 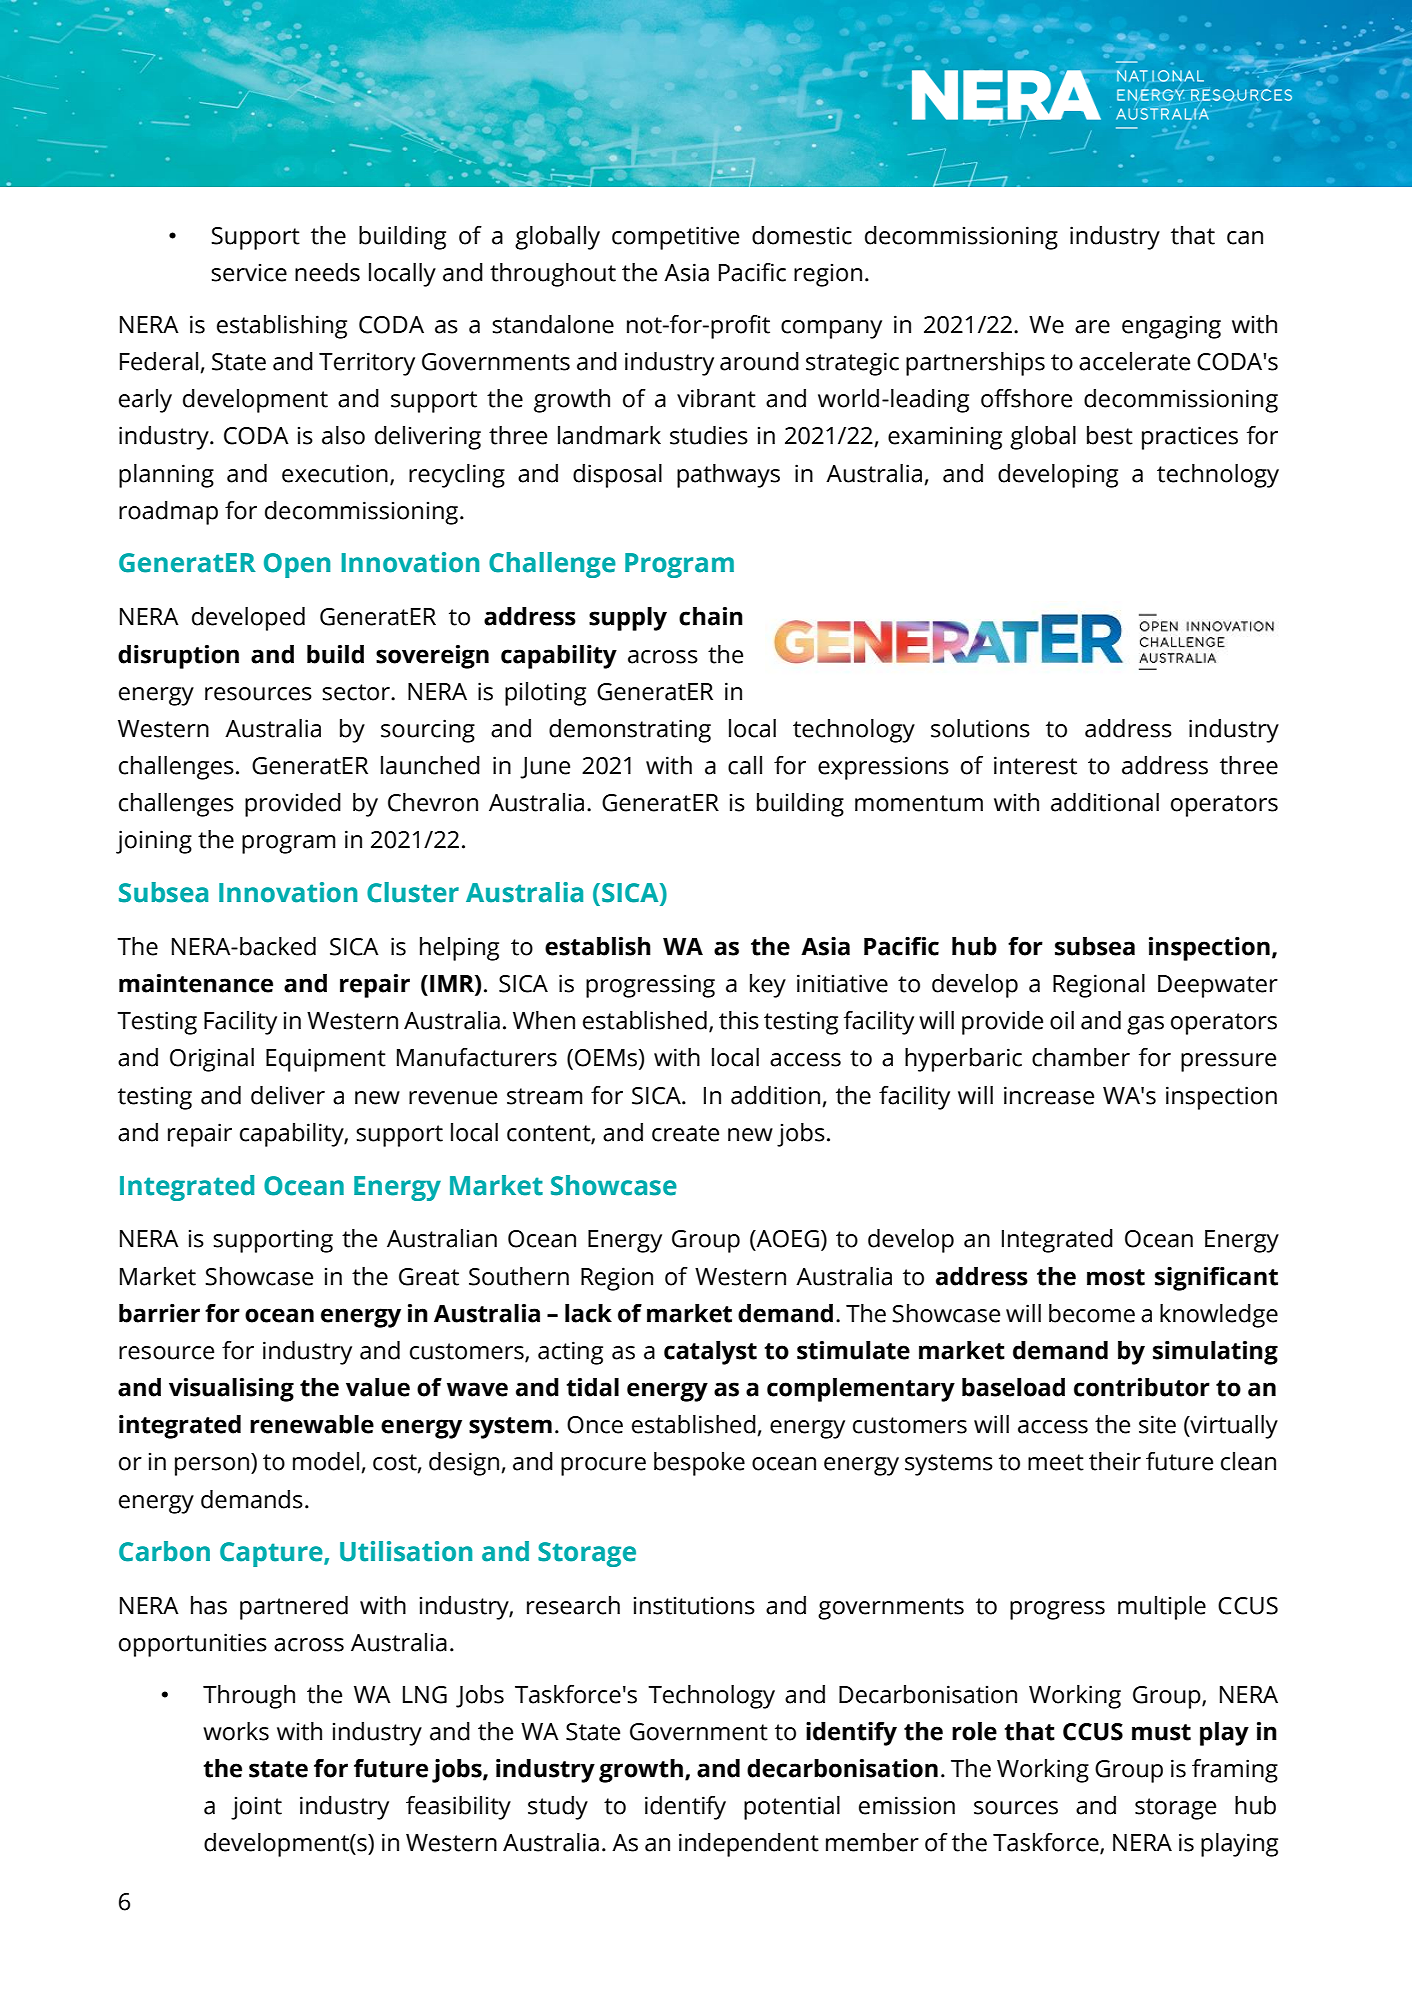 I want to click on sector, so click(x=357, y=692).
